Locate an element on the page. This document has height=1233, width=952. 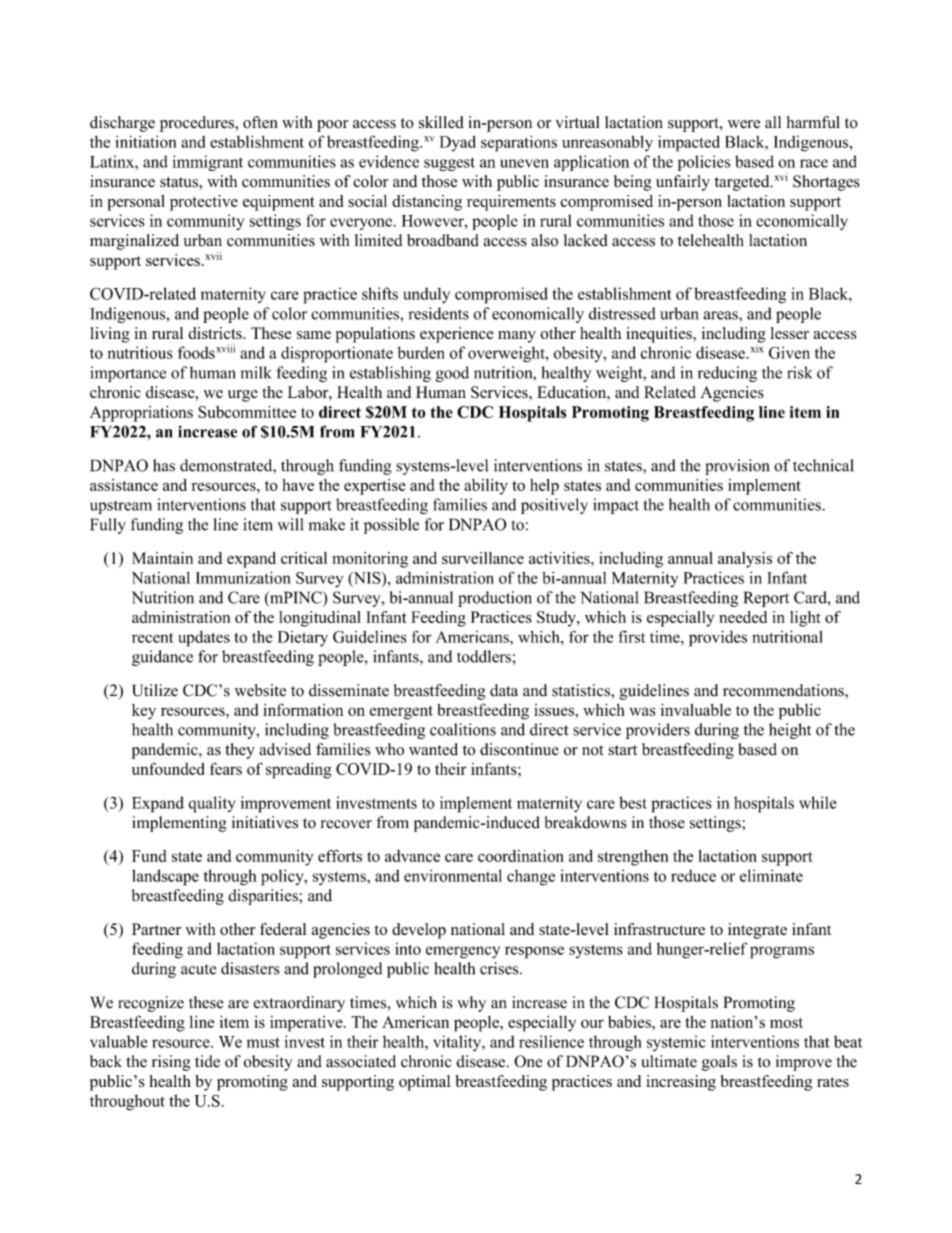
vitality is located at coordinates (458, 1043).
